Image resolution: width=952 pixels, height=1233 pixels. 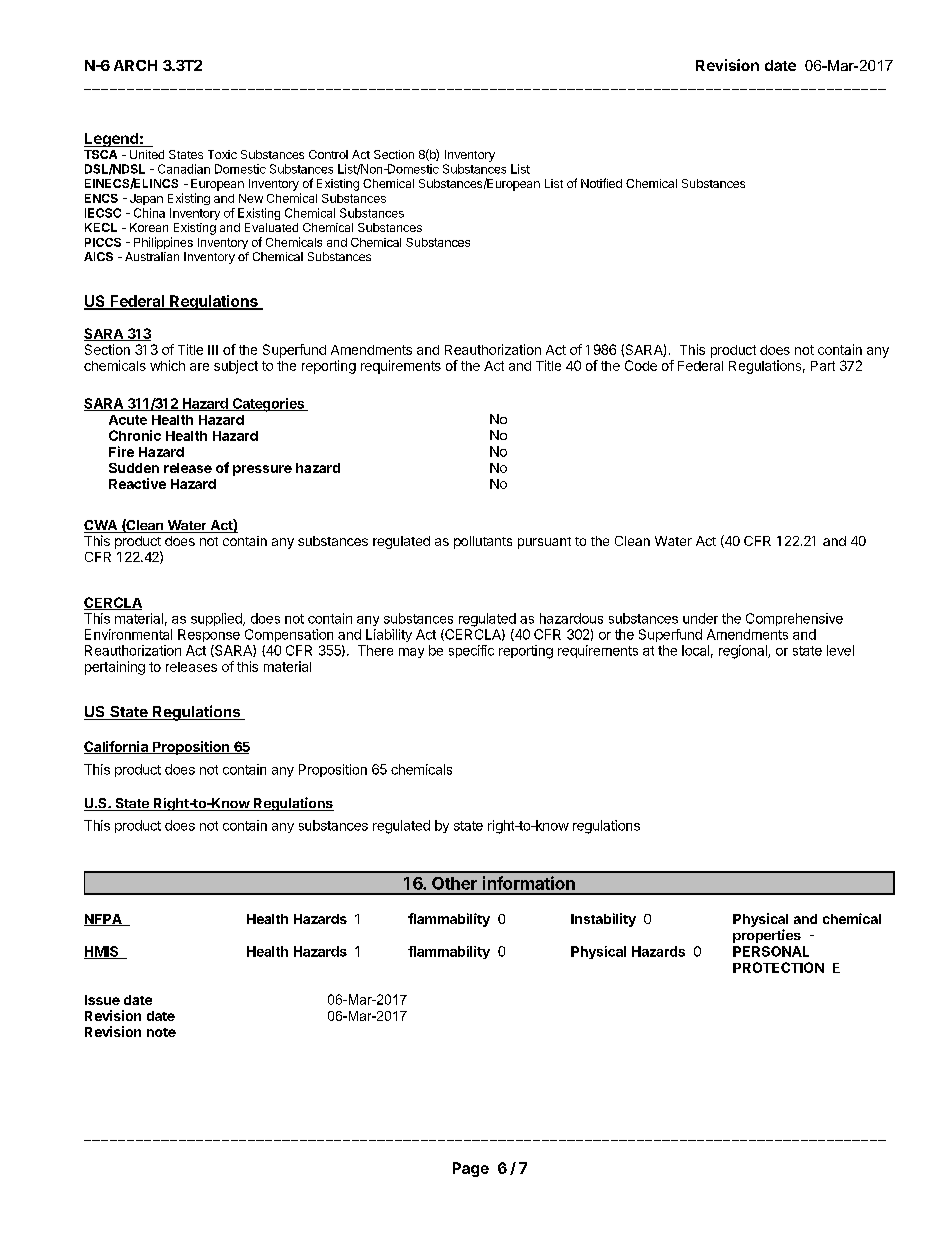 I want to click on supplied, so click(x=217, y=619).
